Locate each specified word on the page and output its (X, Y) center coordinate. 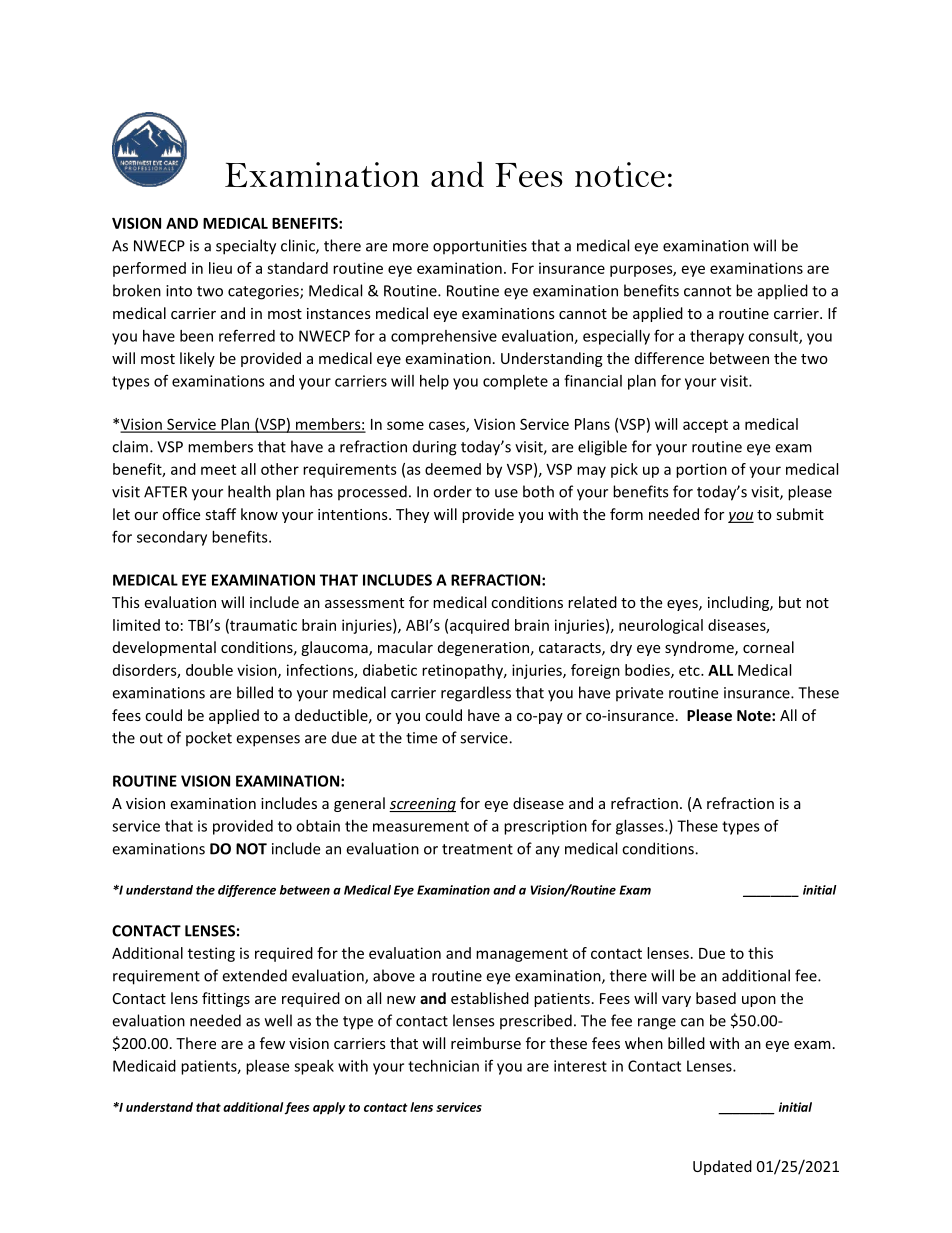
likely (197, 359)
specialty (246, 247)
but (790, 602)
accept (705, 426)
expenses (268, 741)
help (434, 382)
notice (620, 174)
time (421, 738)
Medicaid (144, 1066)
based (716, 998)
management (522, 955)
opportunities (480, 247)
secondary (172, 538)
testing (211, 954)
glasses (641, 827)
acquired (479, 626)
